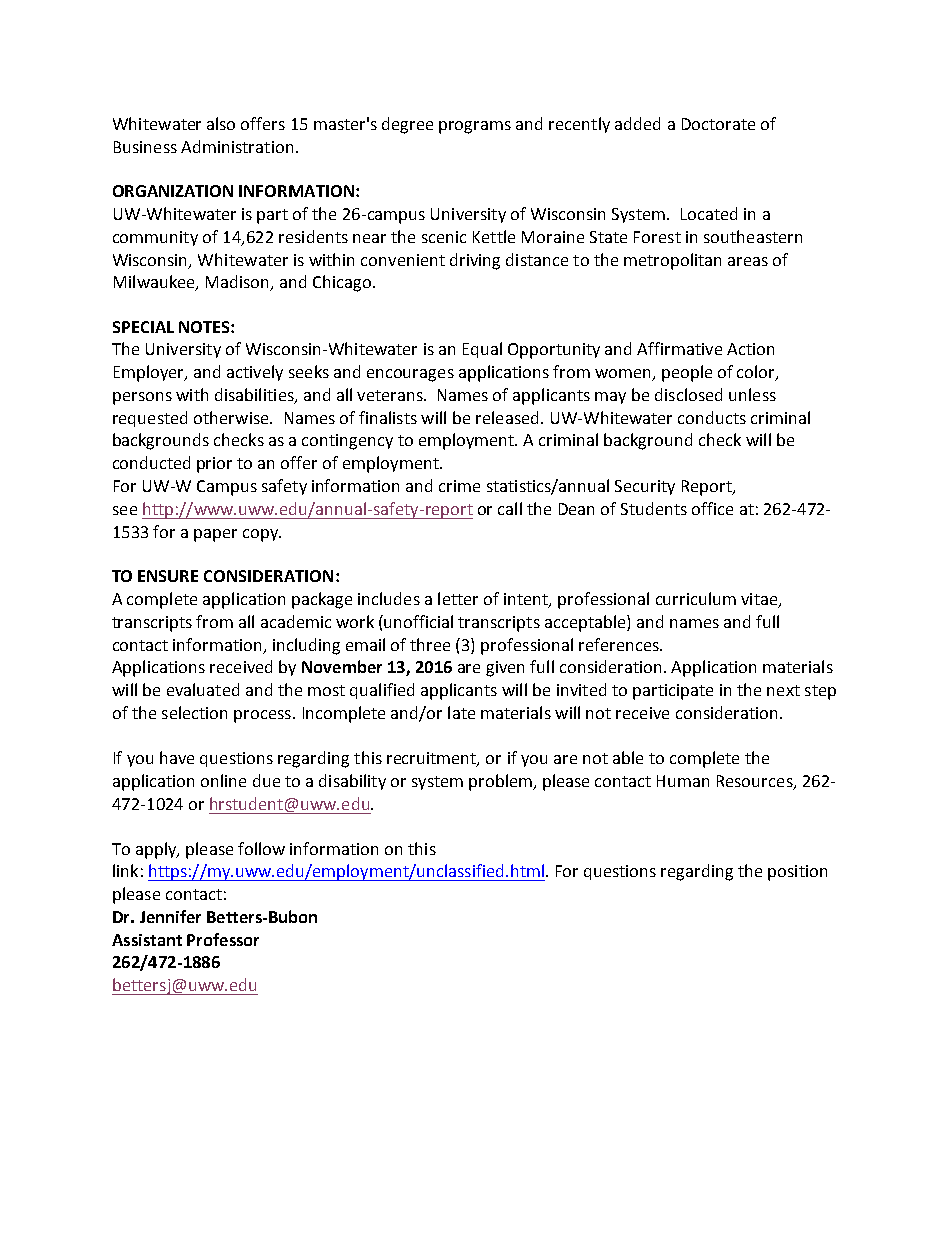 This page has width=952, height=1233. Describe the element at coordinates (501, 782) in the page. I see `problem` at that location.
